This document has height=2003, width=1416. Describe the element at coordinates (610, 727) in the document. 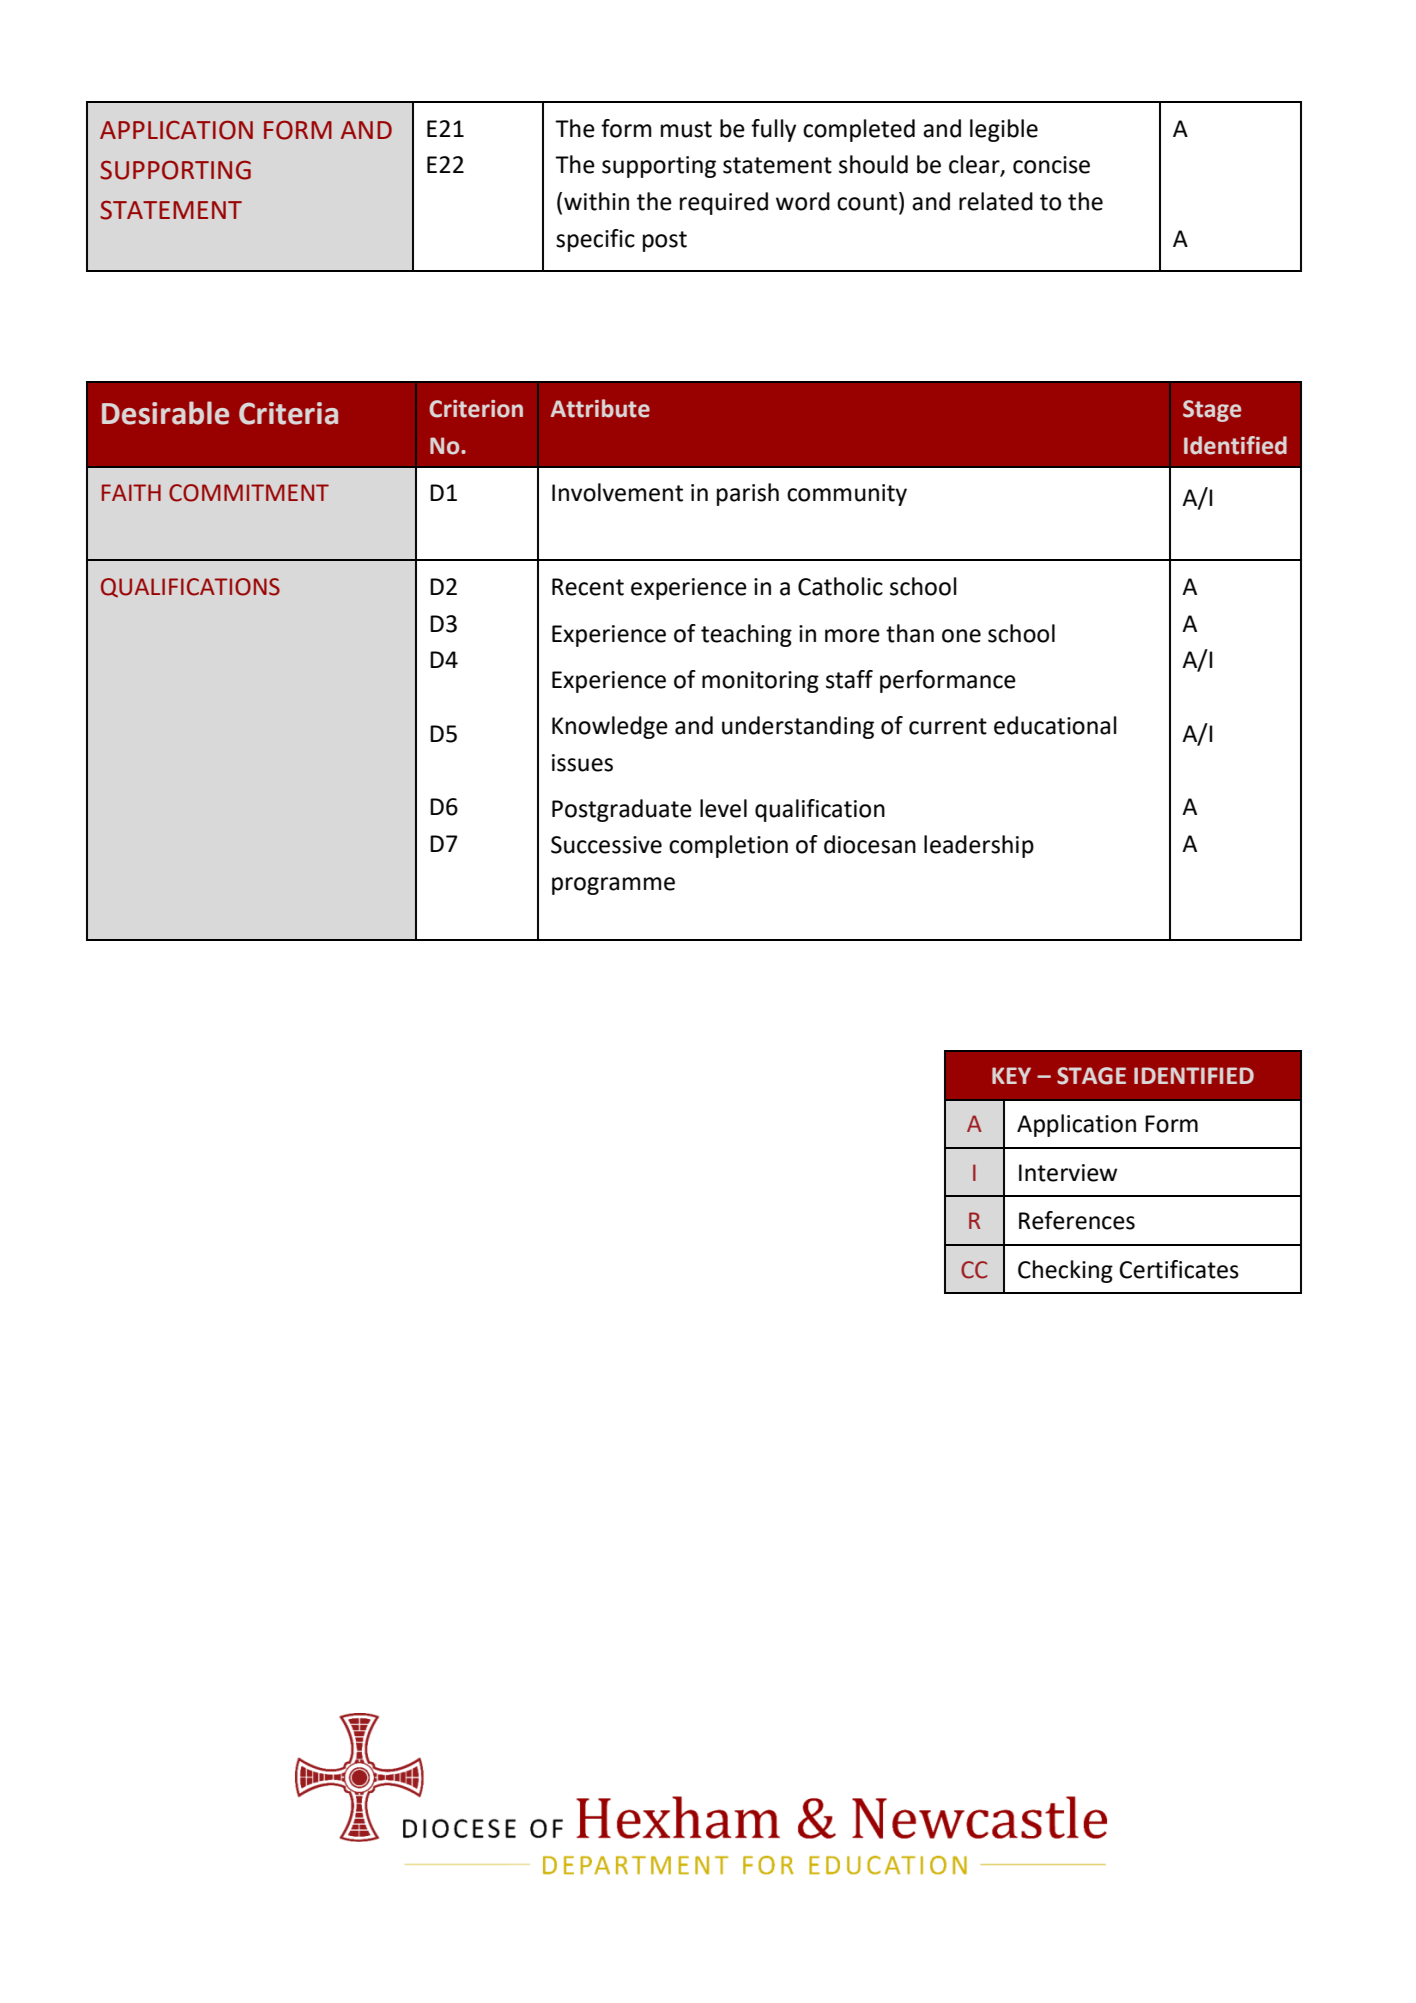

I see `Knowledge` at that location.
